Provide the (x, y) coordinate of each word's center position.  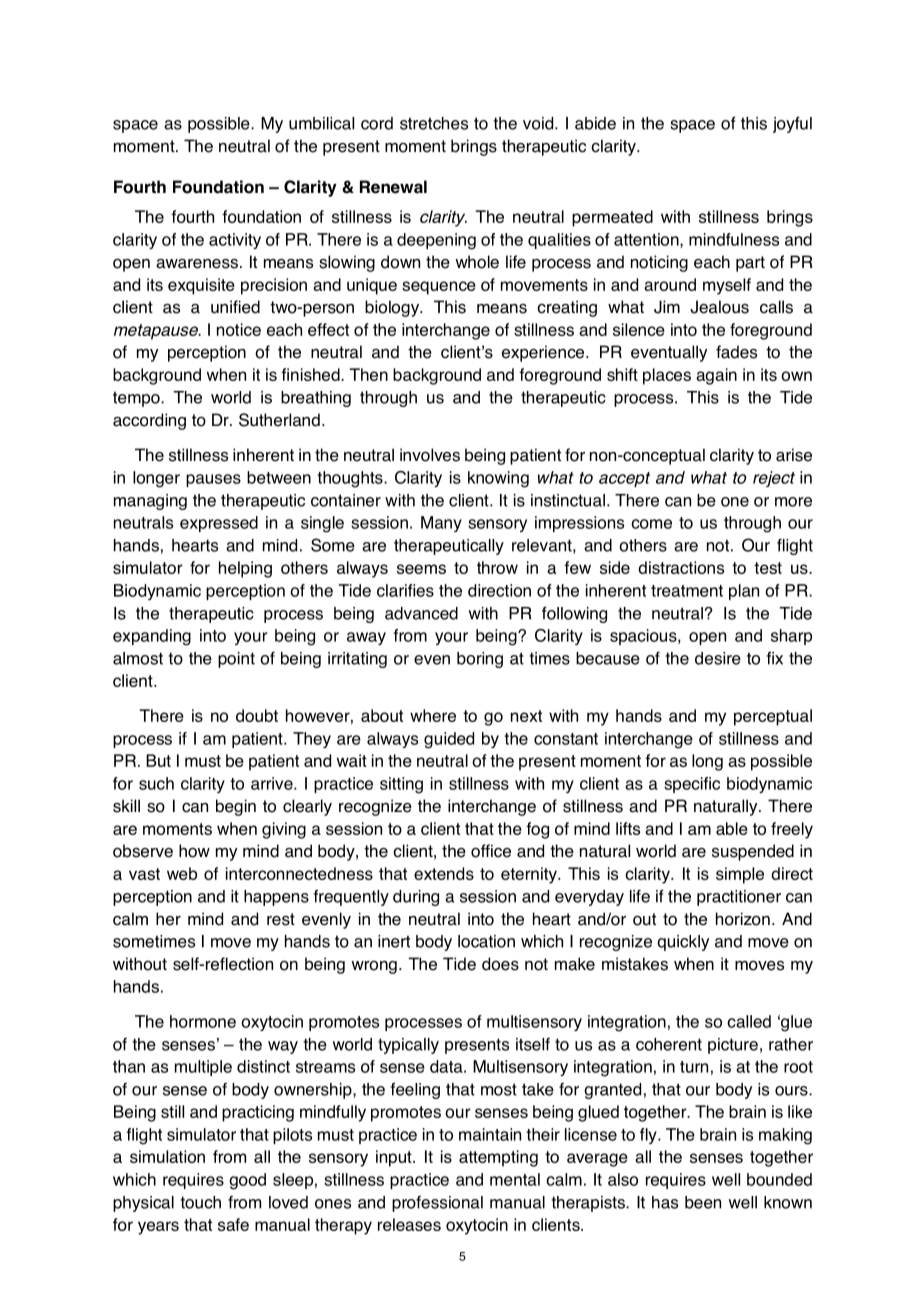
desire (718, 658)
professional (437, 1204)
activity (235, 241)
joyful (792, 124)
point (236, 660)
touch (200, 1202)
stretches (434, 123)
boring (480, 660)
